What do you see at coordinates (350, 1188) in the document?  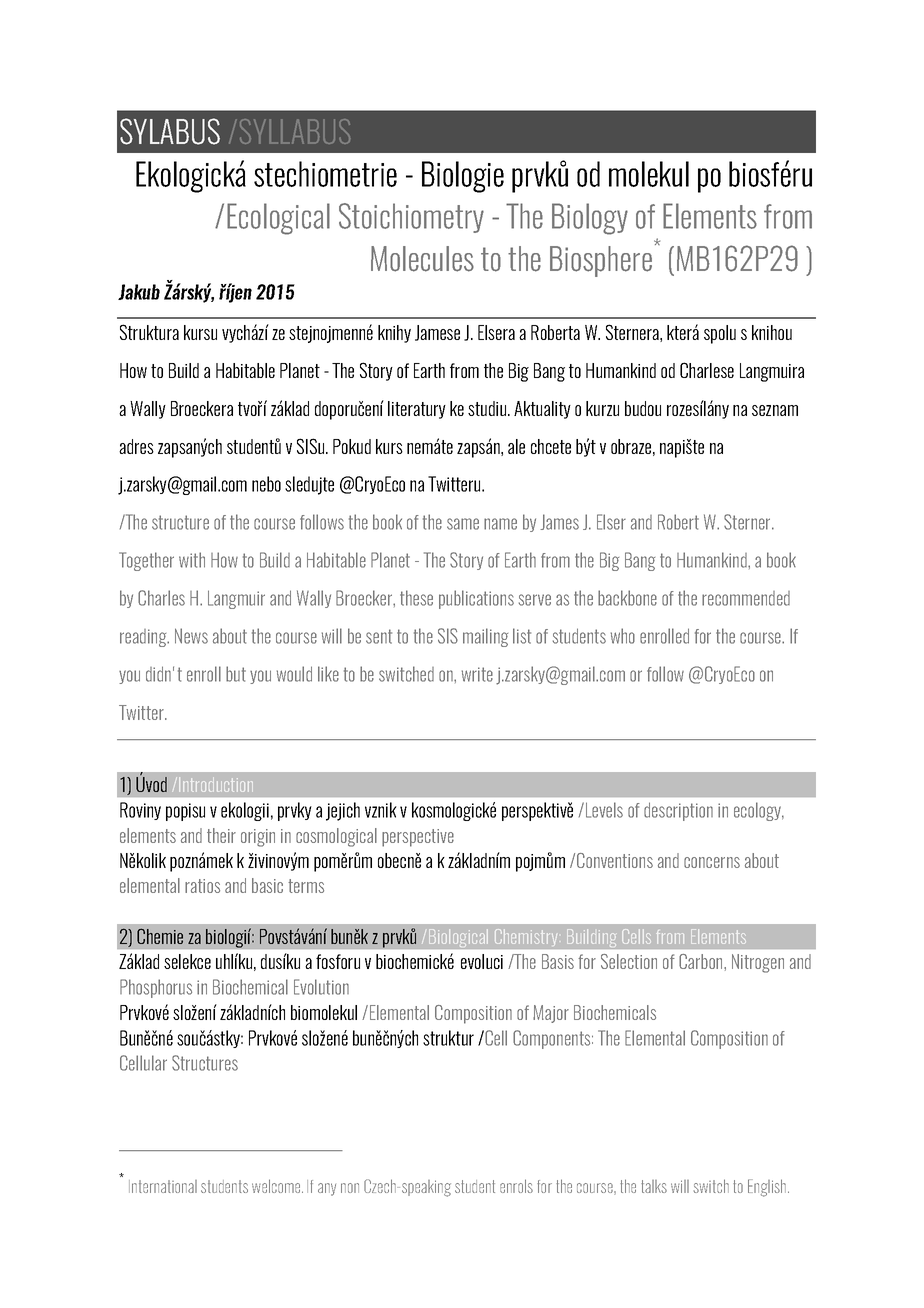 I see `non` at bounding box center [350, 1188].
